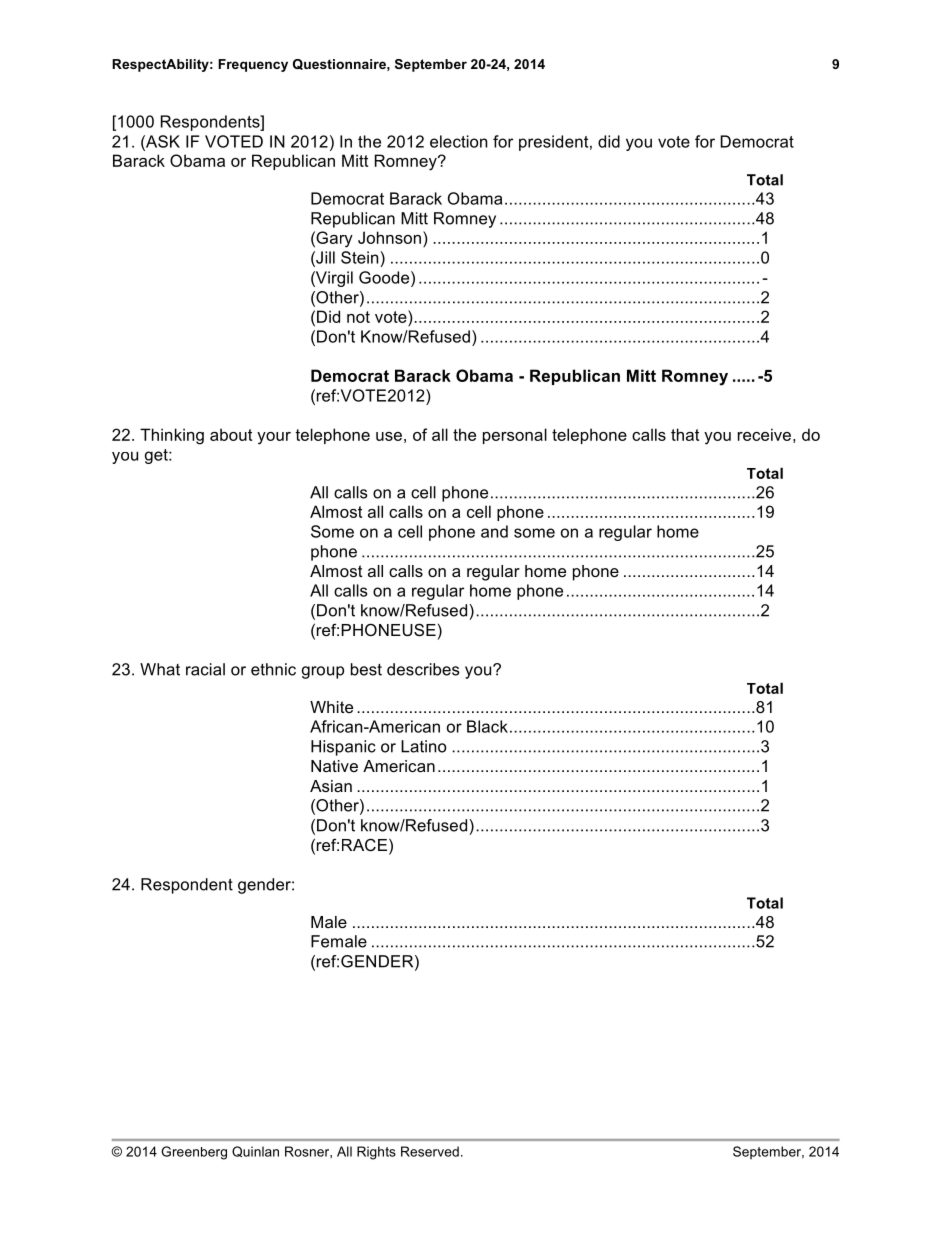 The image size is (952, 1233). Describe the element at coordinates (376, 1153) in the screenshot. I see `Rights` at that location.
